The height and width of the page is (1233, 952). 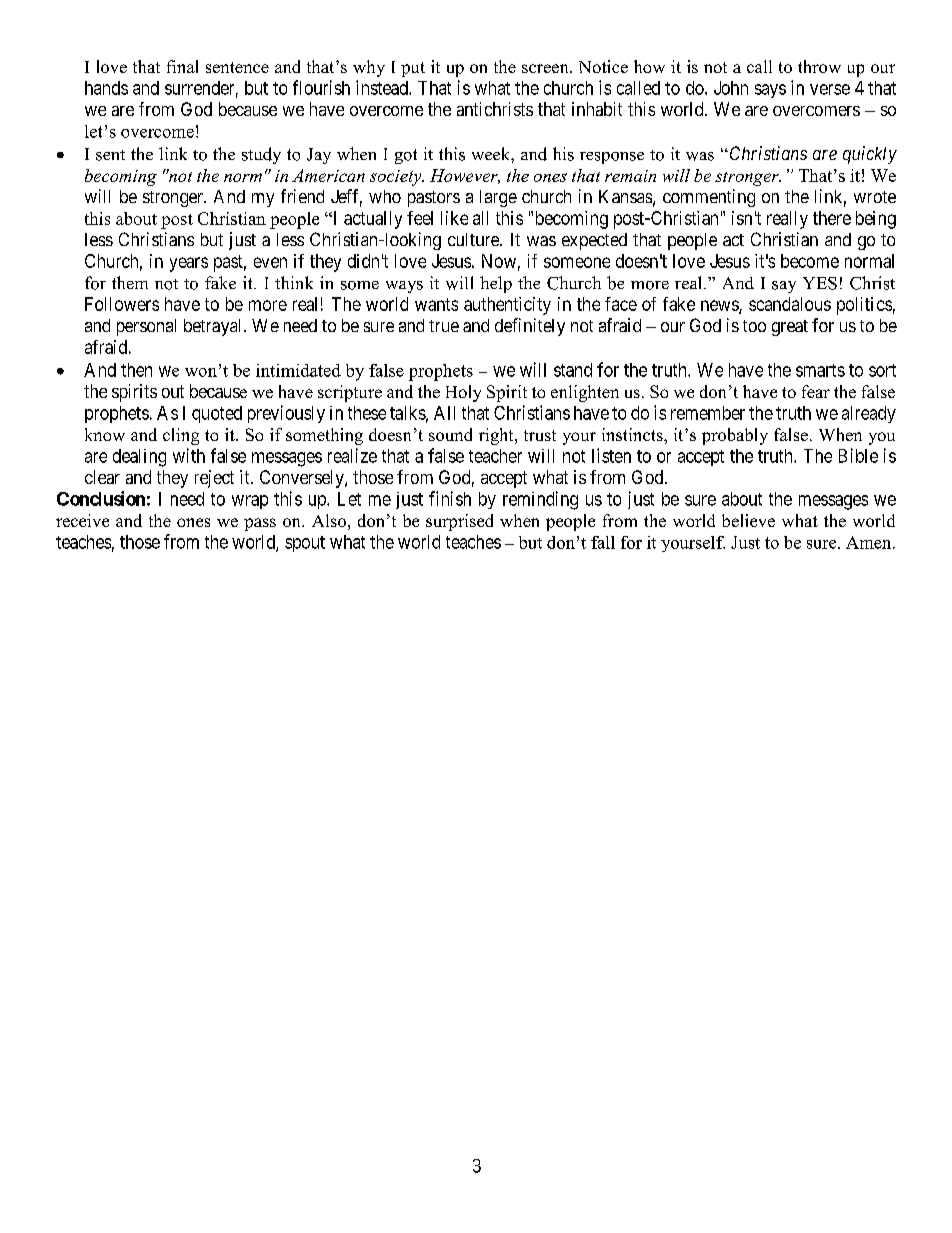 What do you see at coordinates (182, 66) in the page?
I see `final` at bounding box center [182, 66].
